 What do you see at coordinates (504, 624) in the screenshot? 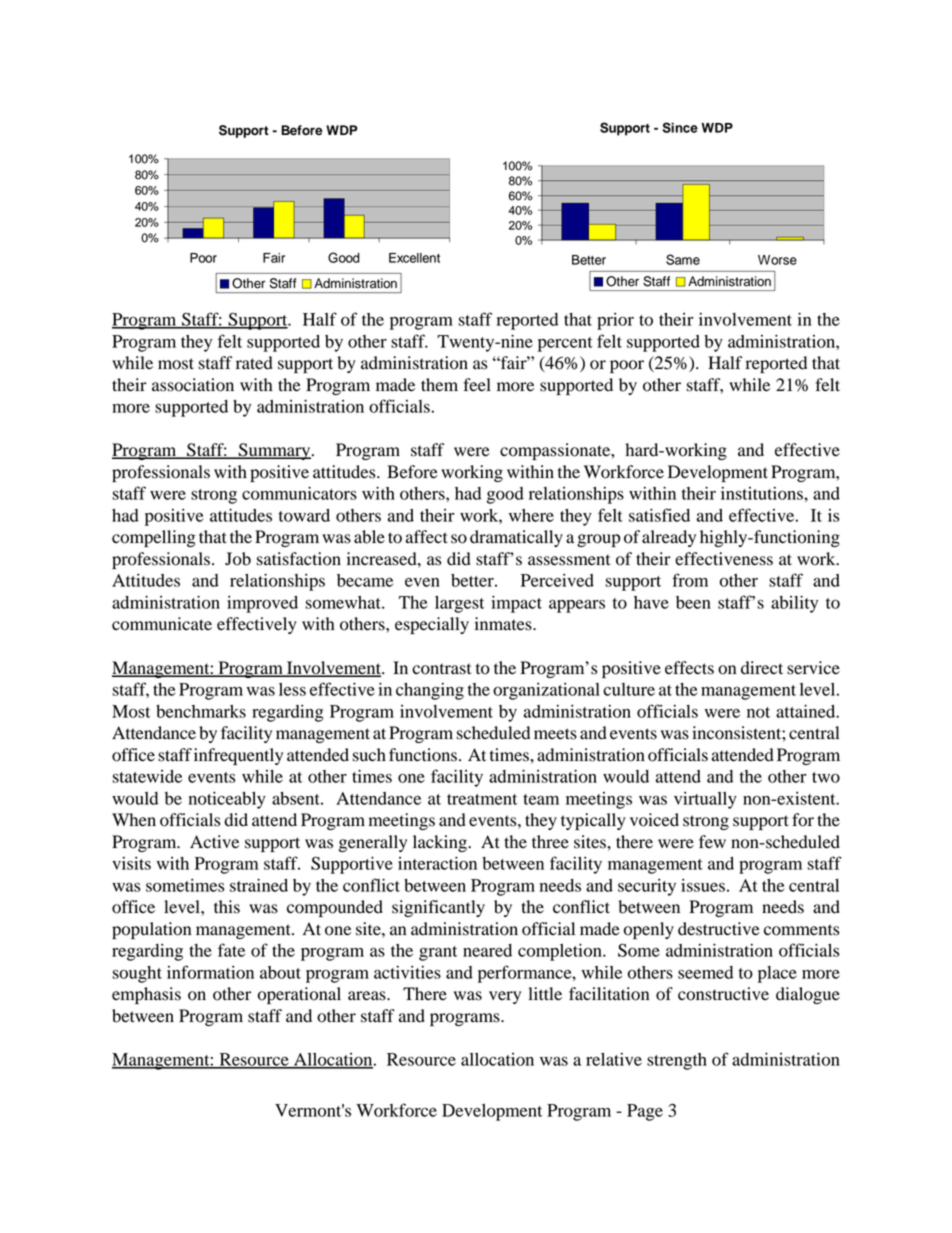
I see `inmates` at bounding box center [504, 624].
